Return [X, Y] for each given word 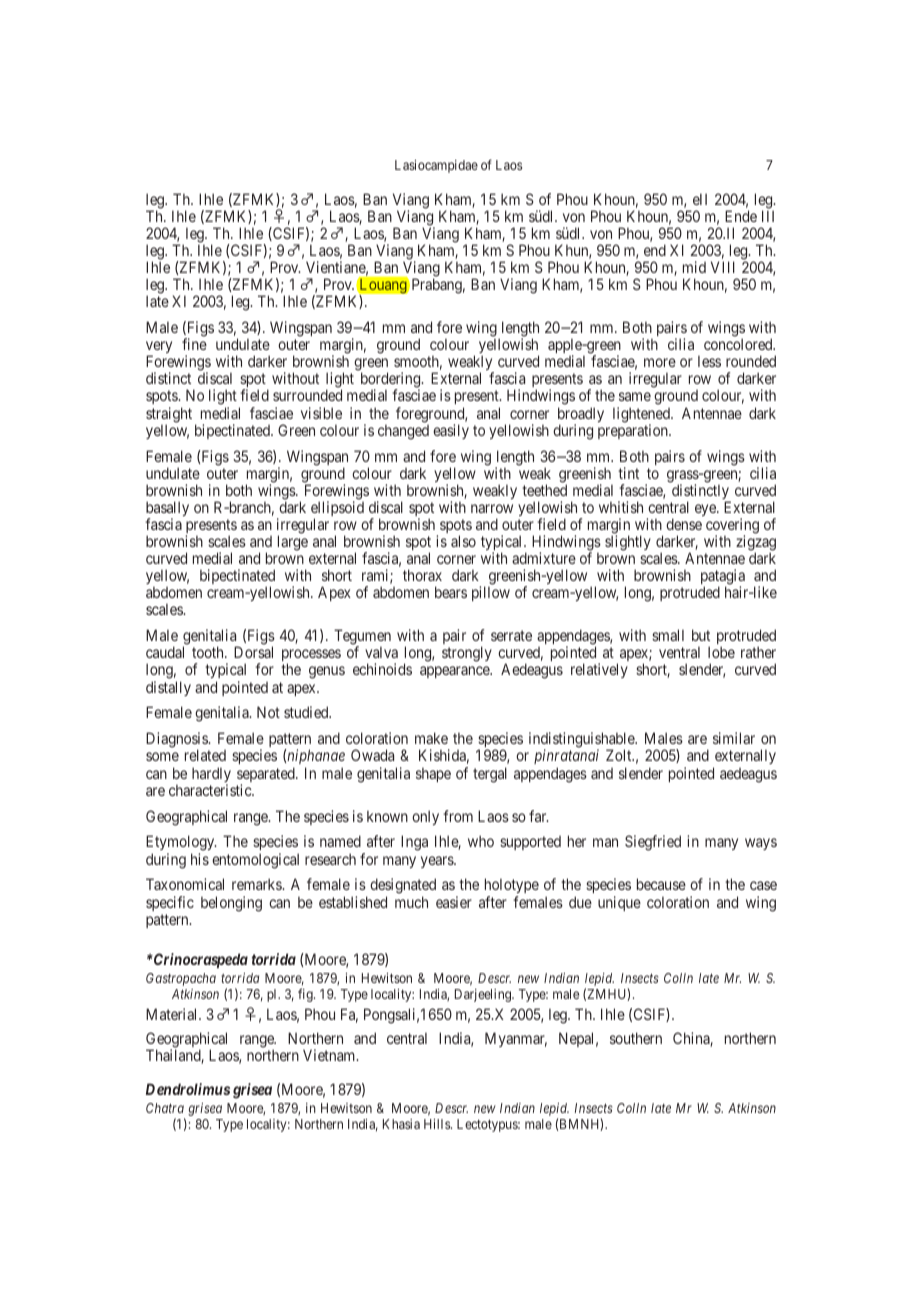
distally [168, 688]
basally [167, 510]
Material [173, 1014]
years [438, 862]
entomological [255, 861]
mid [694, 267]
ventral [679, 652]
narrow [492, 508]
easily [451, 431]
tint [628, 473]
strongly [467, 654]
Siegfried [653, 843]
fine [194, 344]
